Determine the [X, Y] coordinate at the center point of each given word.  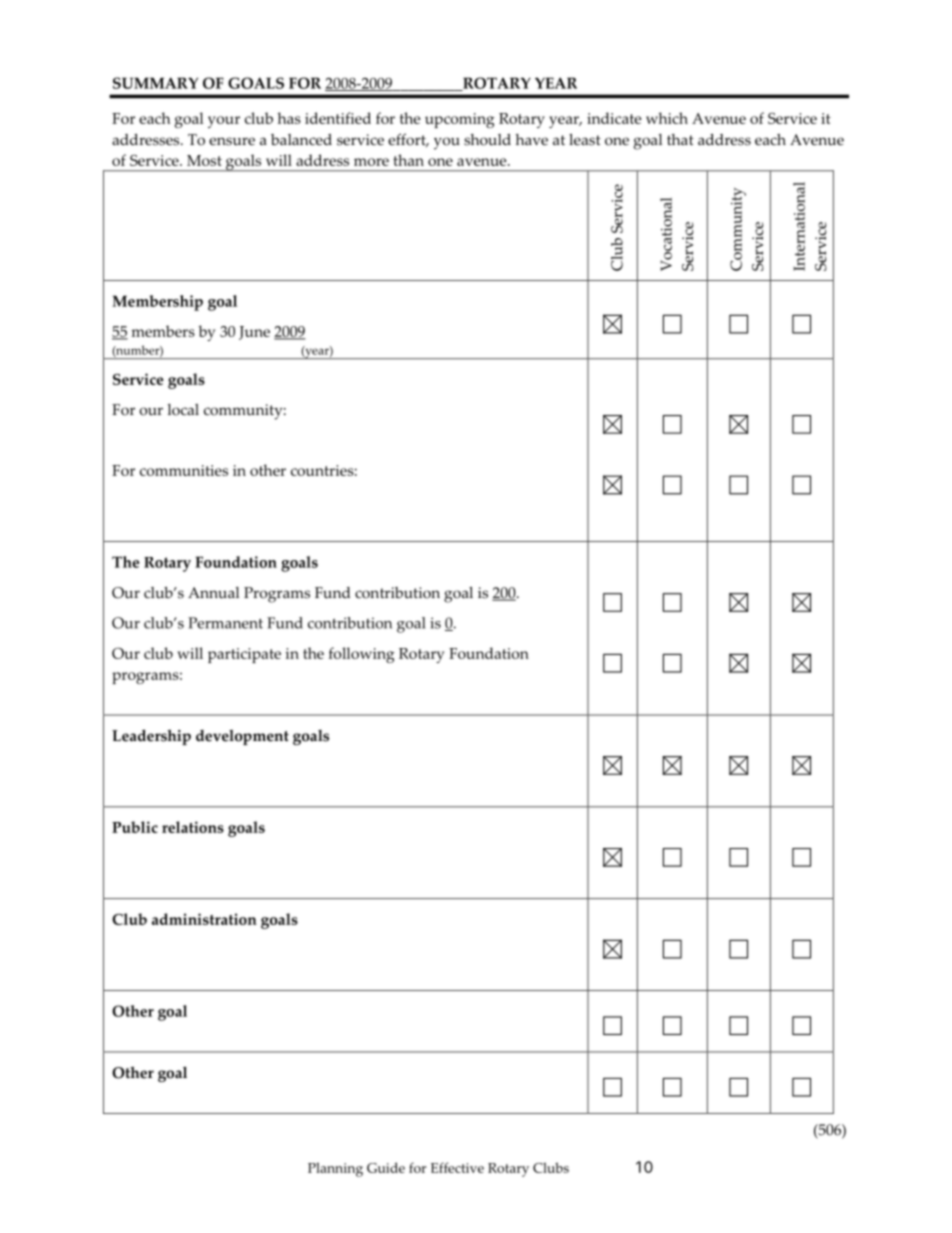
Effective [457, 1167]
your [224, 122]
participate [244, 655]
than [408, 160]
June [254, 333]
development [242, 737]
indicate [614, 118]
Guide [386, 1167]
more [371, 162]
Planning [335, 1169]
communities [184, 470]
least [585, 140]
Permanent [225, 623]
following [362, 655]
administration [204, 919]
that [680, 139]
